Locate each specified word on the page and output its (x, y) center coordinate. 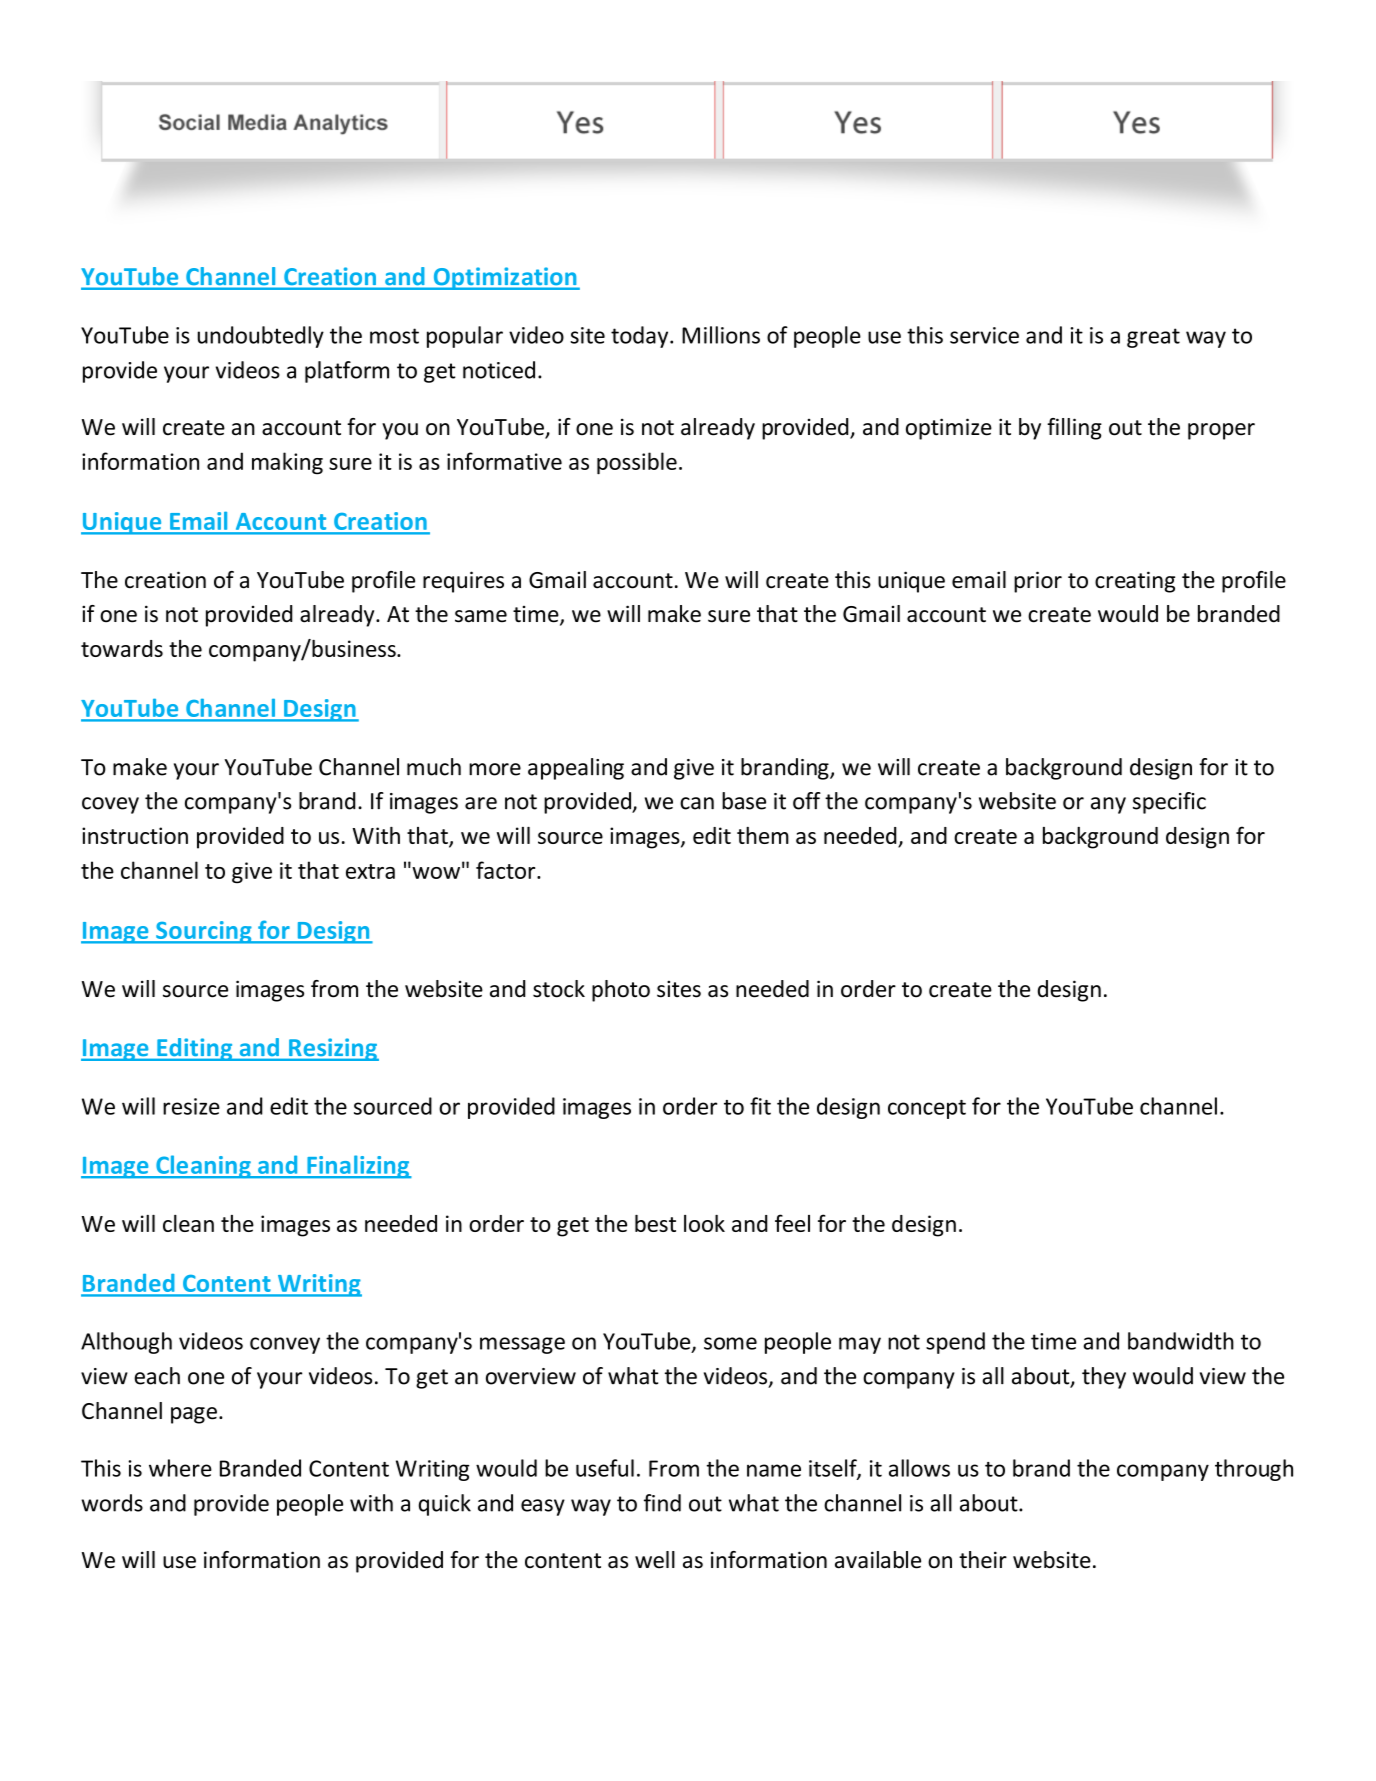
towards (122, 648)
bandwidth (1181, 1341)
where (180, 1468)
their (983, 1560)
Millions (721, 335)
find (662, 1503)
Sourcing (204, 932)
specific (1169, 803)
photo (621, 991)
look (704, 1223)
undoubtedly (261, 337)
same (481, 616)
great (1153, 338)
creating (1135, 582)
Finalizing (358, 1167)
